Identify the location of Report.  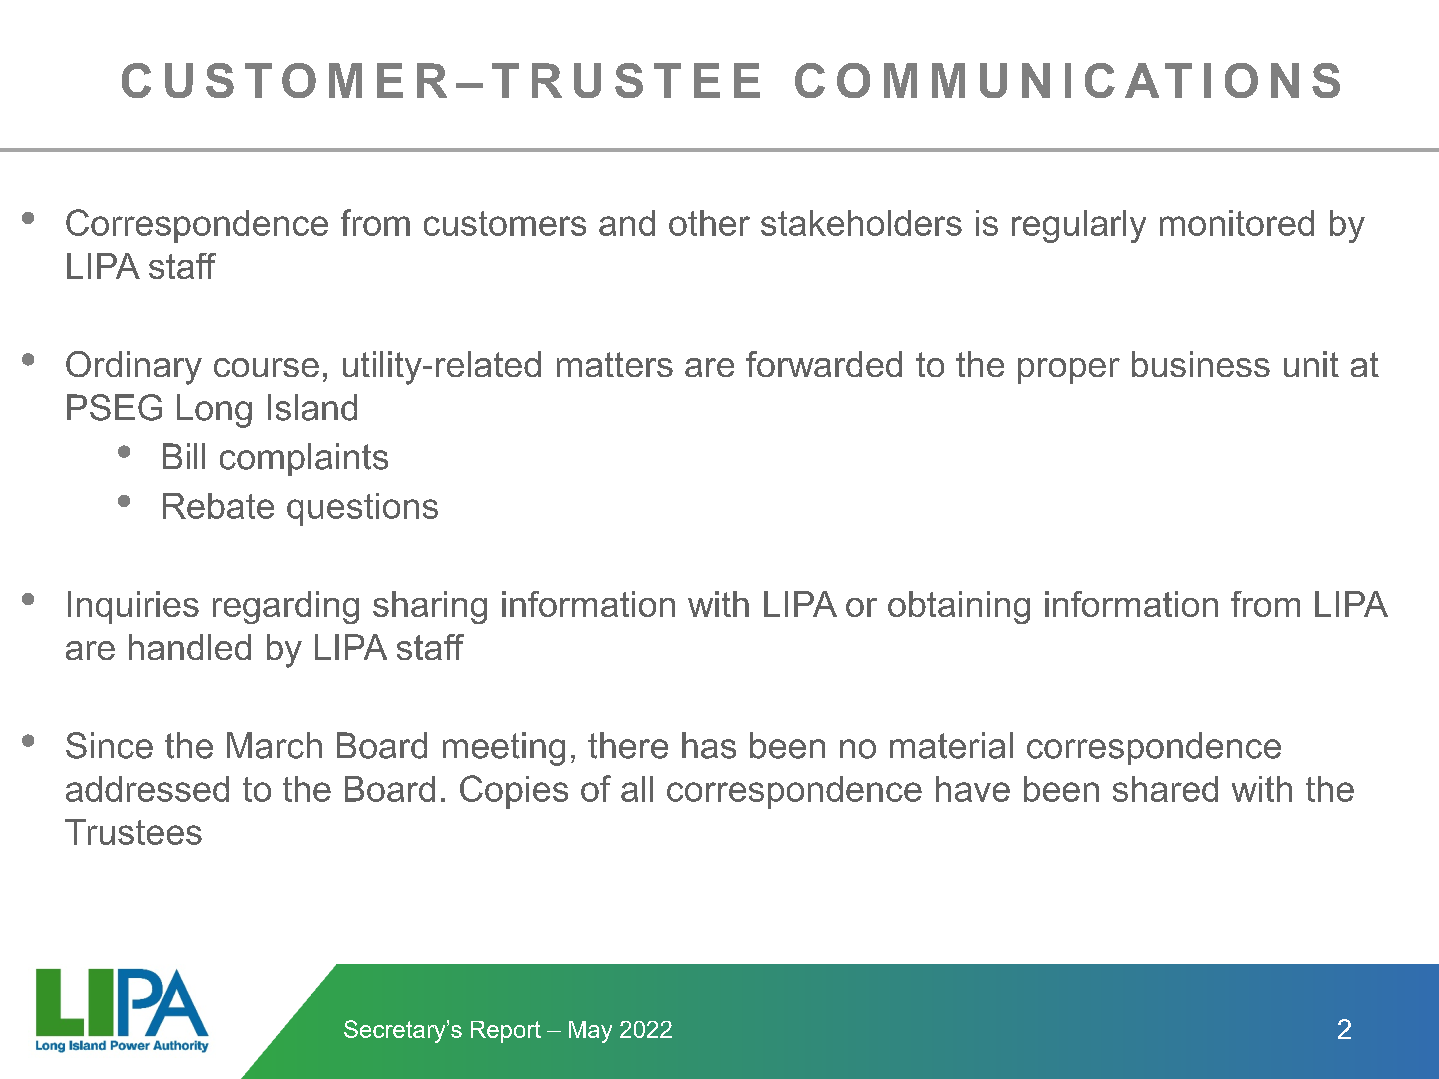
(506, 1032).
